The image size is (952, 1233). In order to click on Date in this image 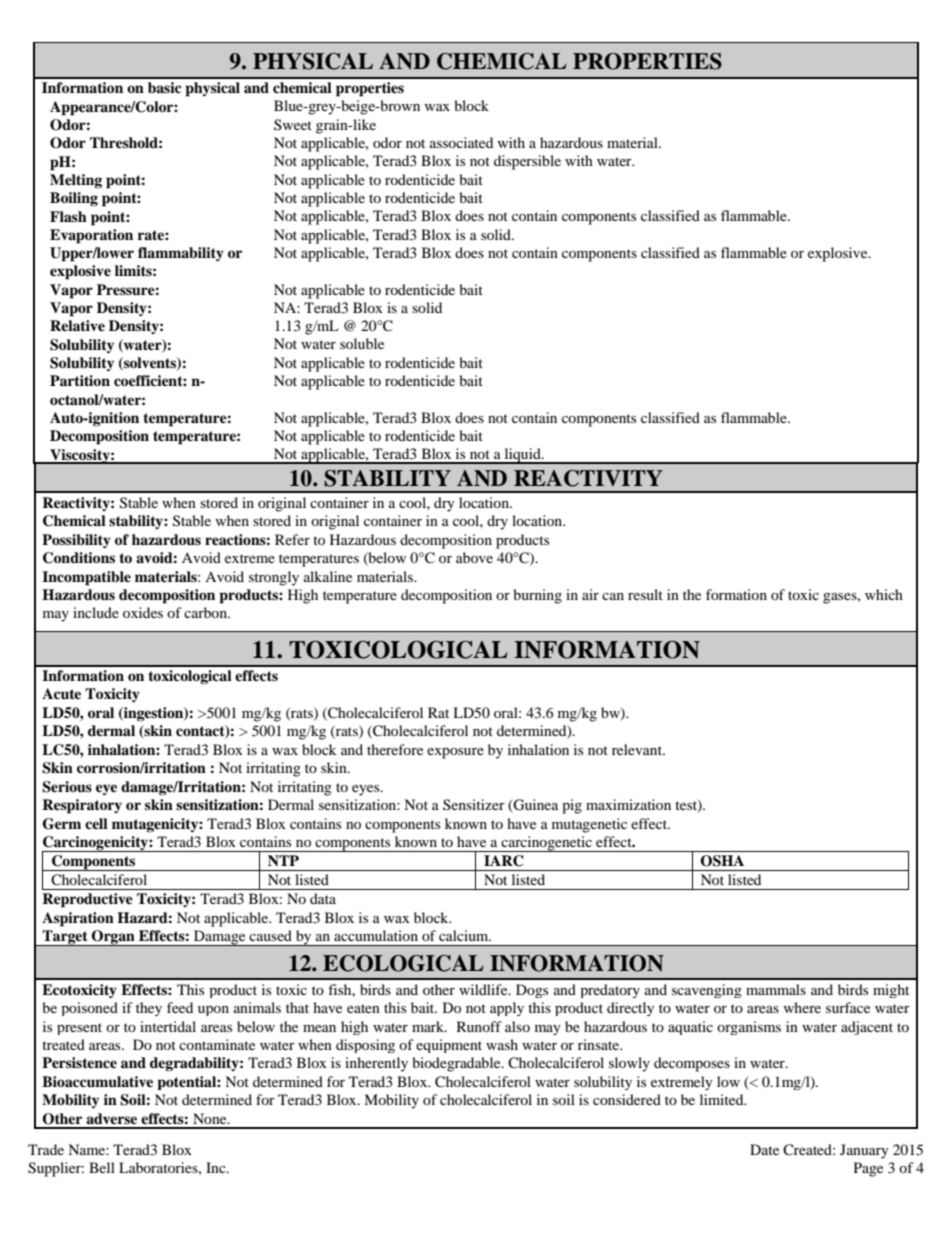, I will do `click(764, 1149)`.
